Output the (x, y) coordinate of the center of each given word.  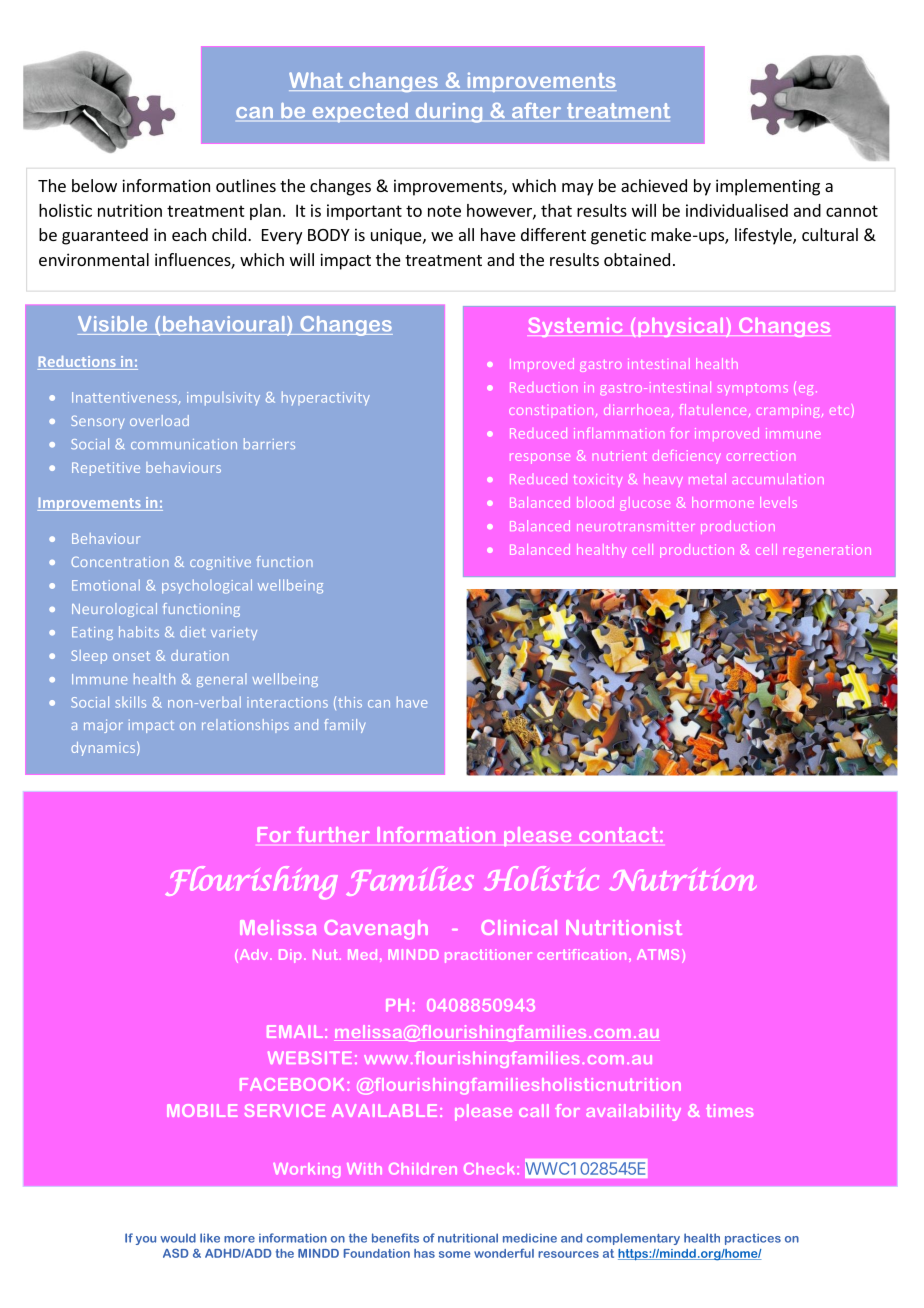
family (344, 726)
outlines (246, 185)
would (178, 1238)
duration (200, 655)
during (449, 113)
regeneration (828, 551)
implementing (768, 187)
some (454, 1254)
